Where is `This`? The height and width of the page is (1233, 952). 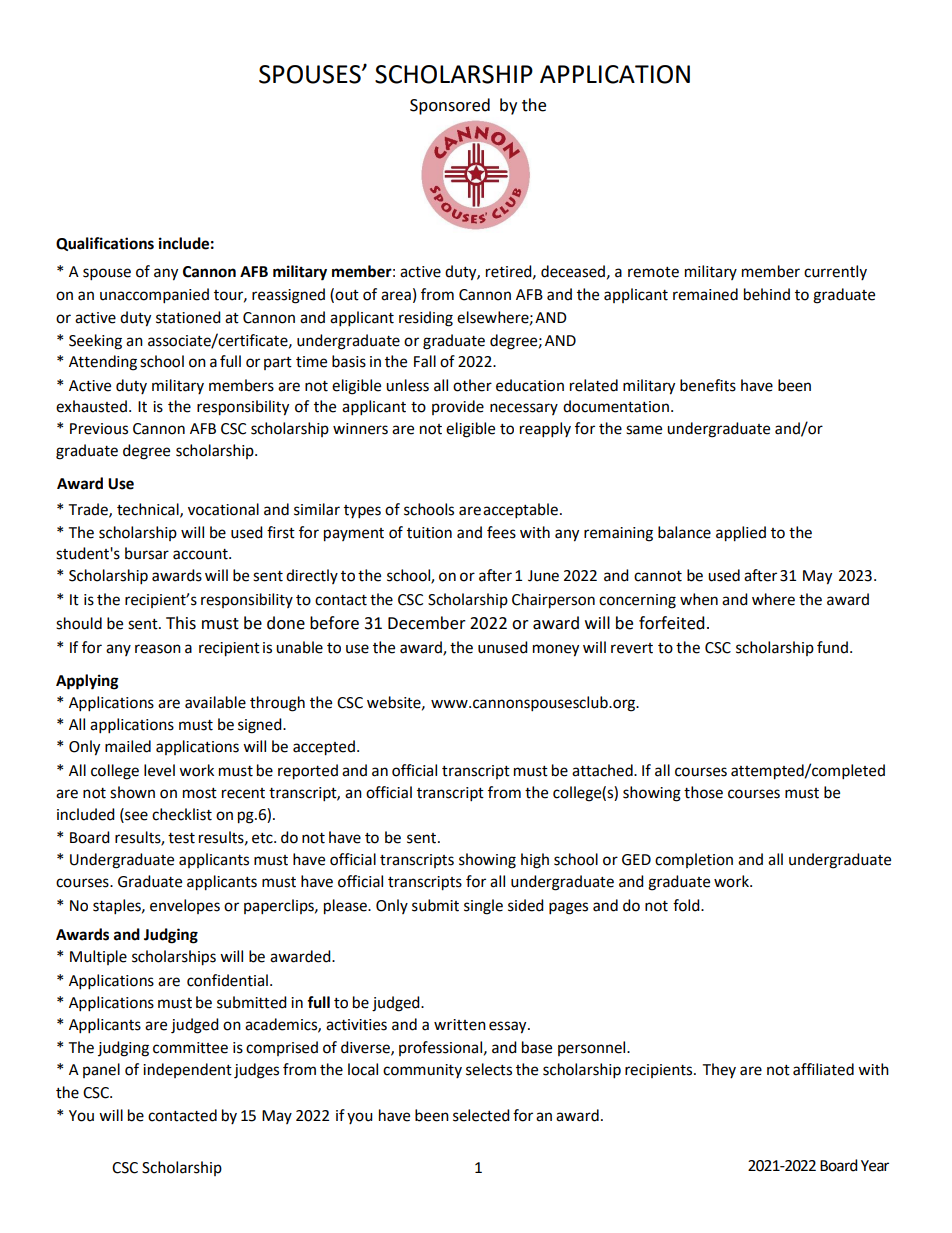
This is located at coordinates (181, 623).
